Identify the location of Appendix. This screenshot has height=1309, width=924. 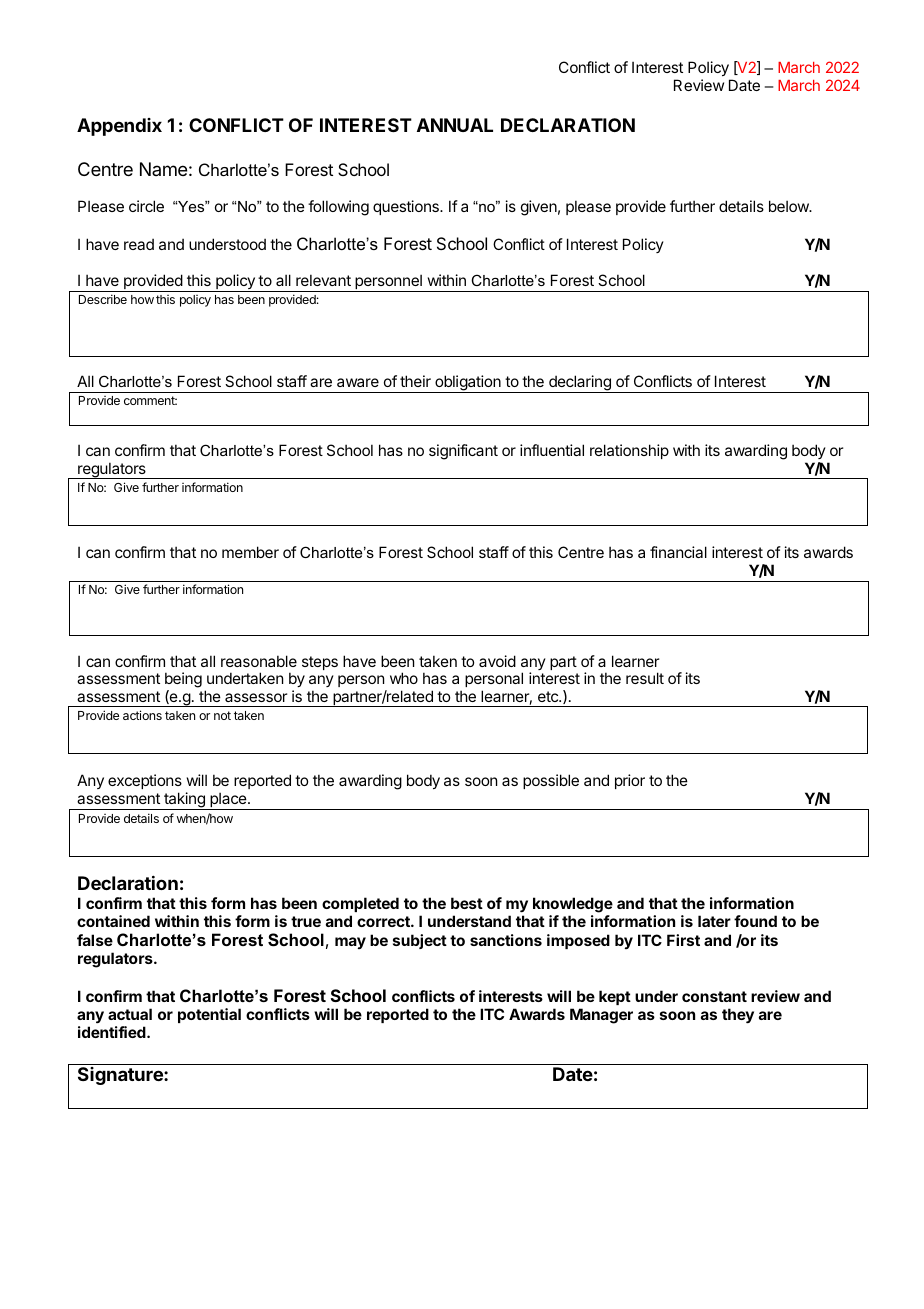
(119, 127).
